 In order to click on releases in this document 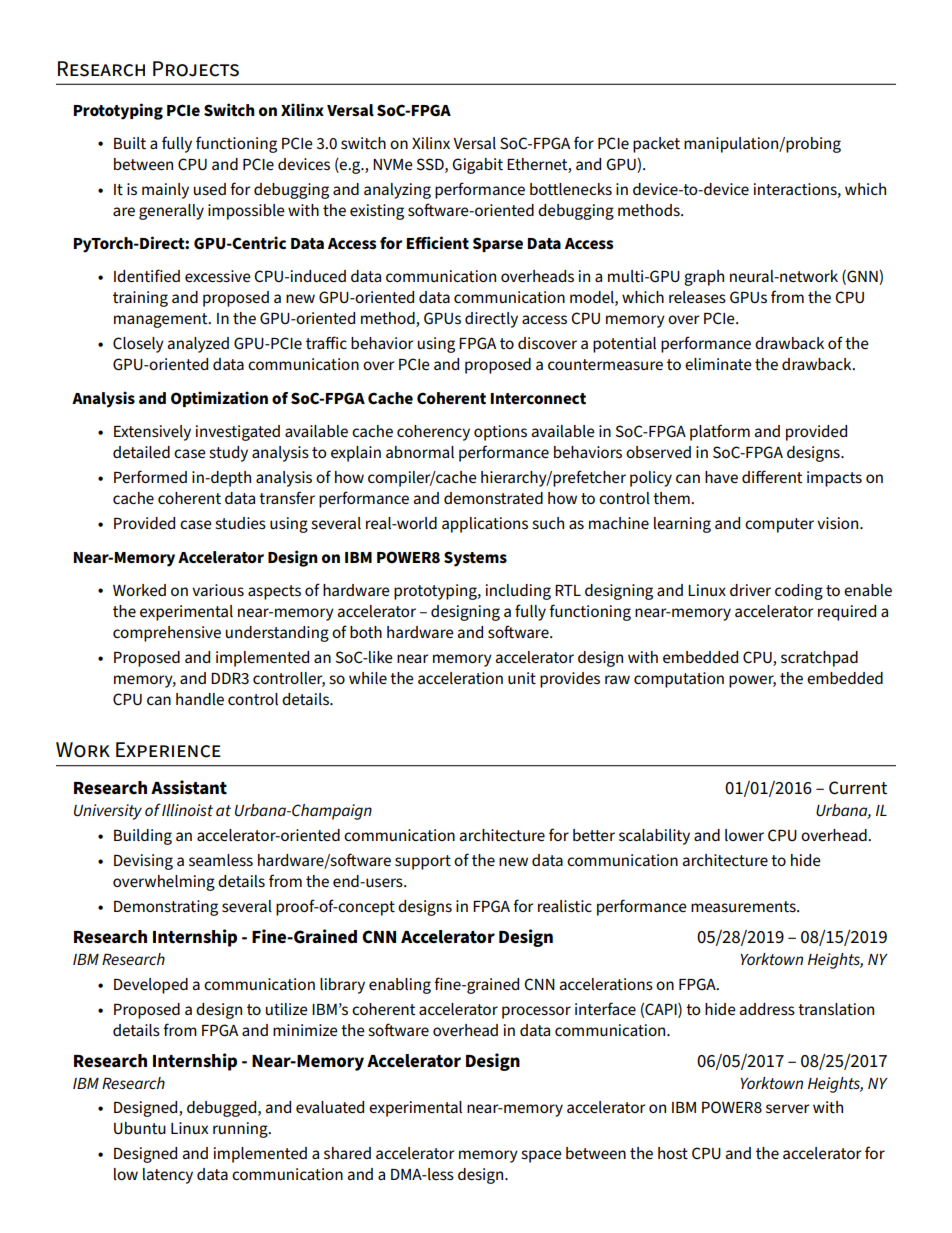, I will do `click(697, 297)`.
